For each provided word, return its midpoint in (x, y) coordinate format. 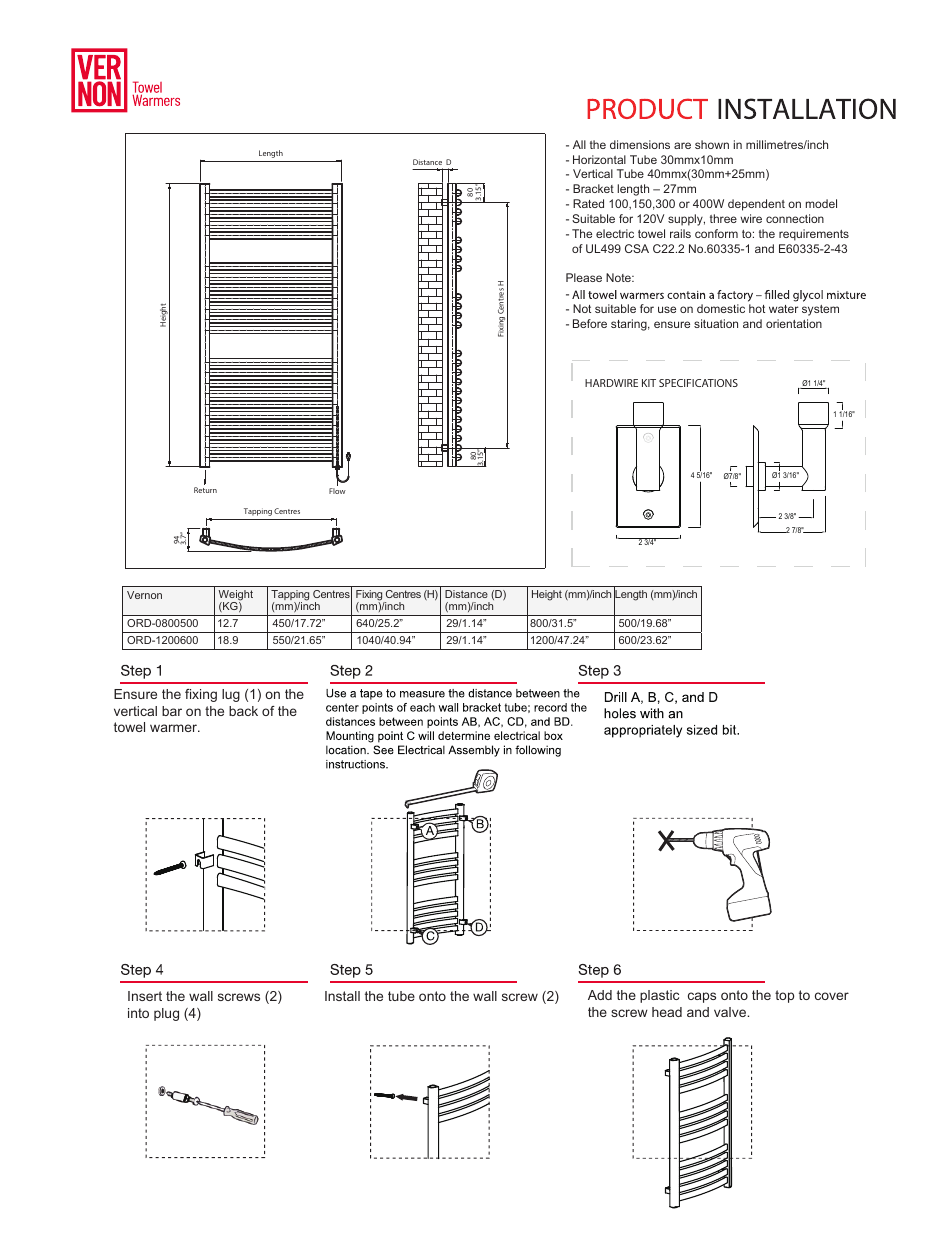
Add (600, 995)
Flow (337, 491)
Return (205, 490)
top (784, 996)
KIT (649, 383)
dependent (756, 205)
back (243, 711)
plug (166, 1014)
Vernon (144, 595)
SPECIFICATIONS (698, 383)
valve (731, 1012)
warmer (175, 728)
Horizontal (599, 159)
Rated (588, 203)
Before (590, 323)
